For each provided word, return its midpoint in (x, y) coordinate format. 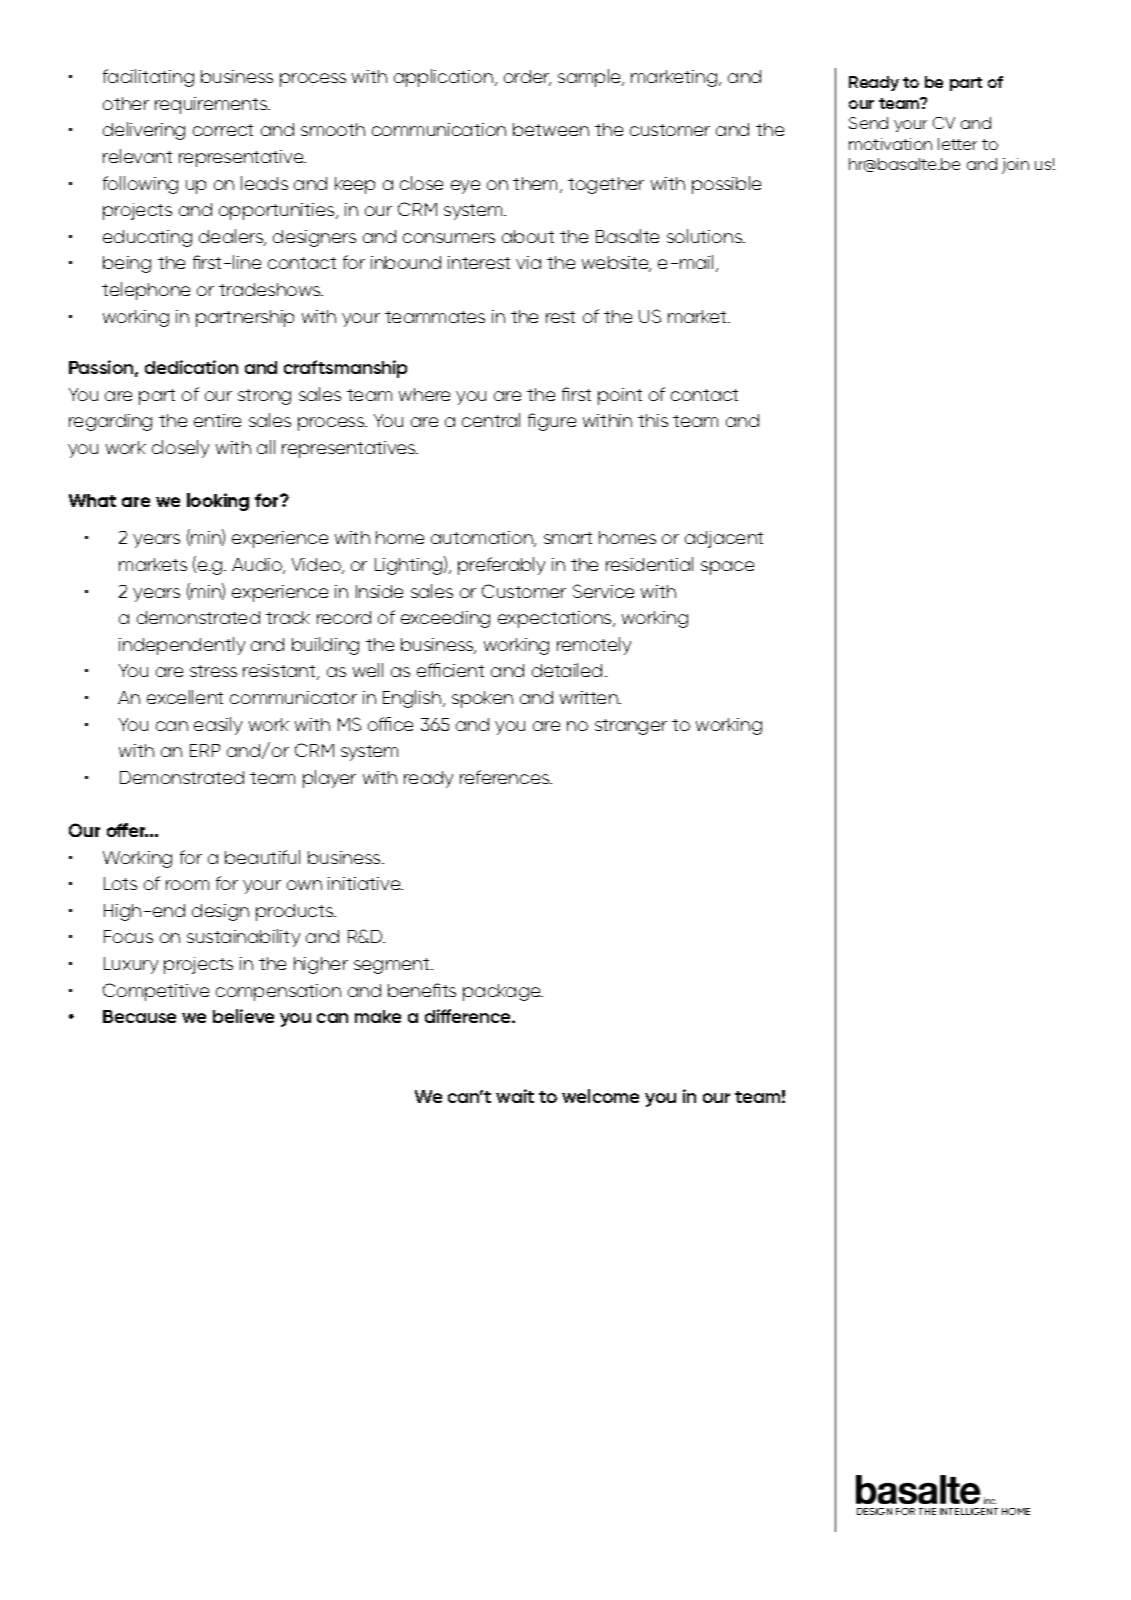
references (505, 777)
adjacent (724, 539)
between (551, 129)
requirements (212, 105)
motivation (890, 144)
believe (243, 1016)
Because (139, 1016)
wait (515, 1096)
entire (217, 420)
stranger (631, 727)
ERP (205, 750)
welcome (600, 1096)
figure (552, 422)
